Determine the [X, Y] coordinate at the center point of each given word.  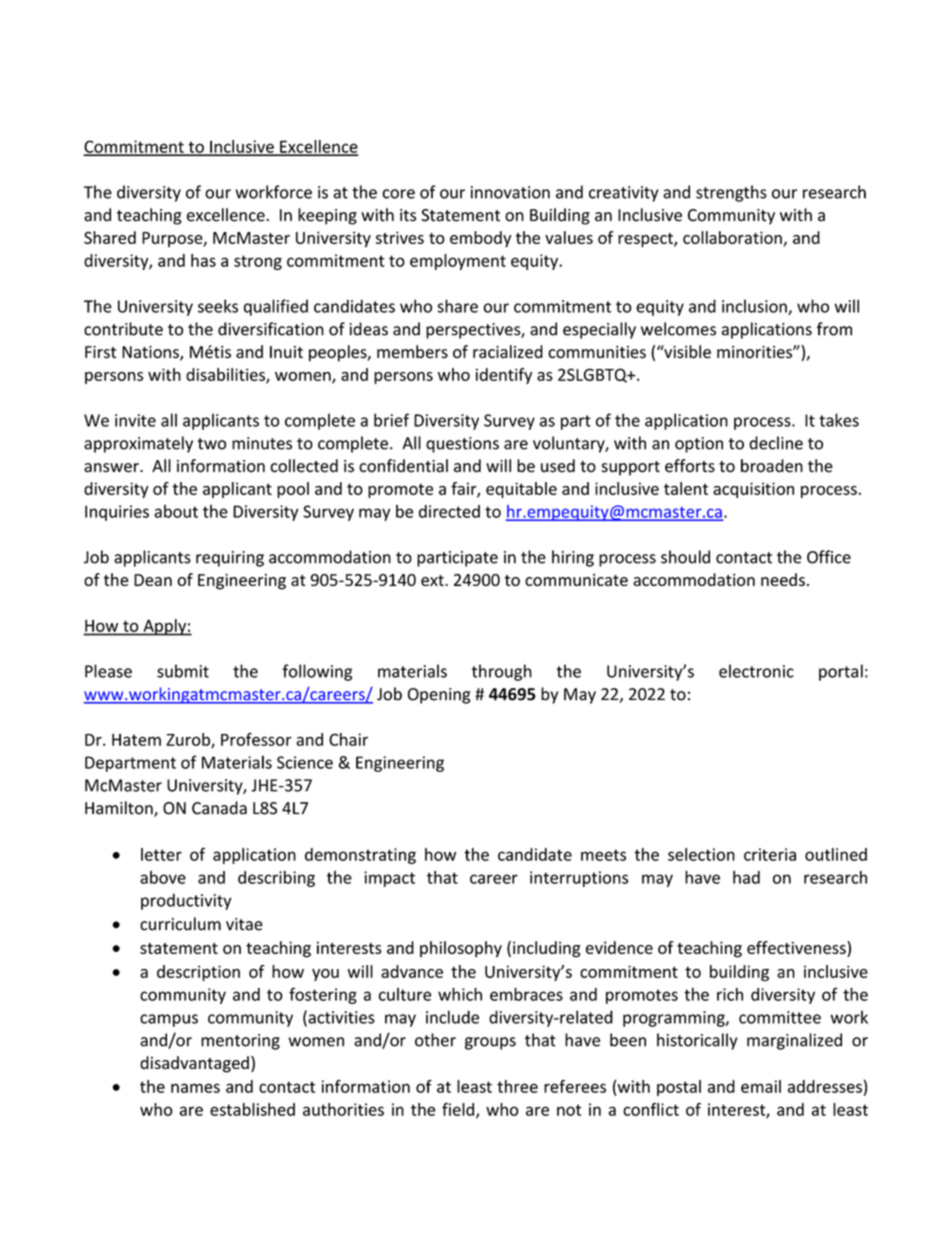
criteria [770, 854]
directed [449, 511]
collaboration [732, 237]
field [459, 1110]
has [203, 260]
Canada [219, 808]
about [176, 511]
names [195, 1088]
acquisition [753, 490]
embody [480, 239]
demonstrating [360, 856]
